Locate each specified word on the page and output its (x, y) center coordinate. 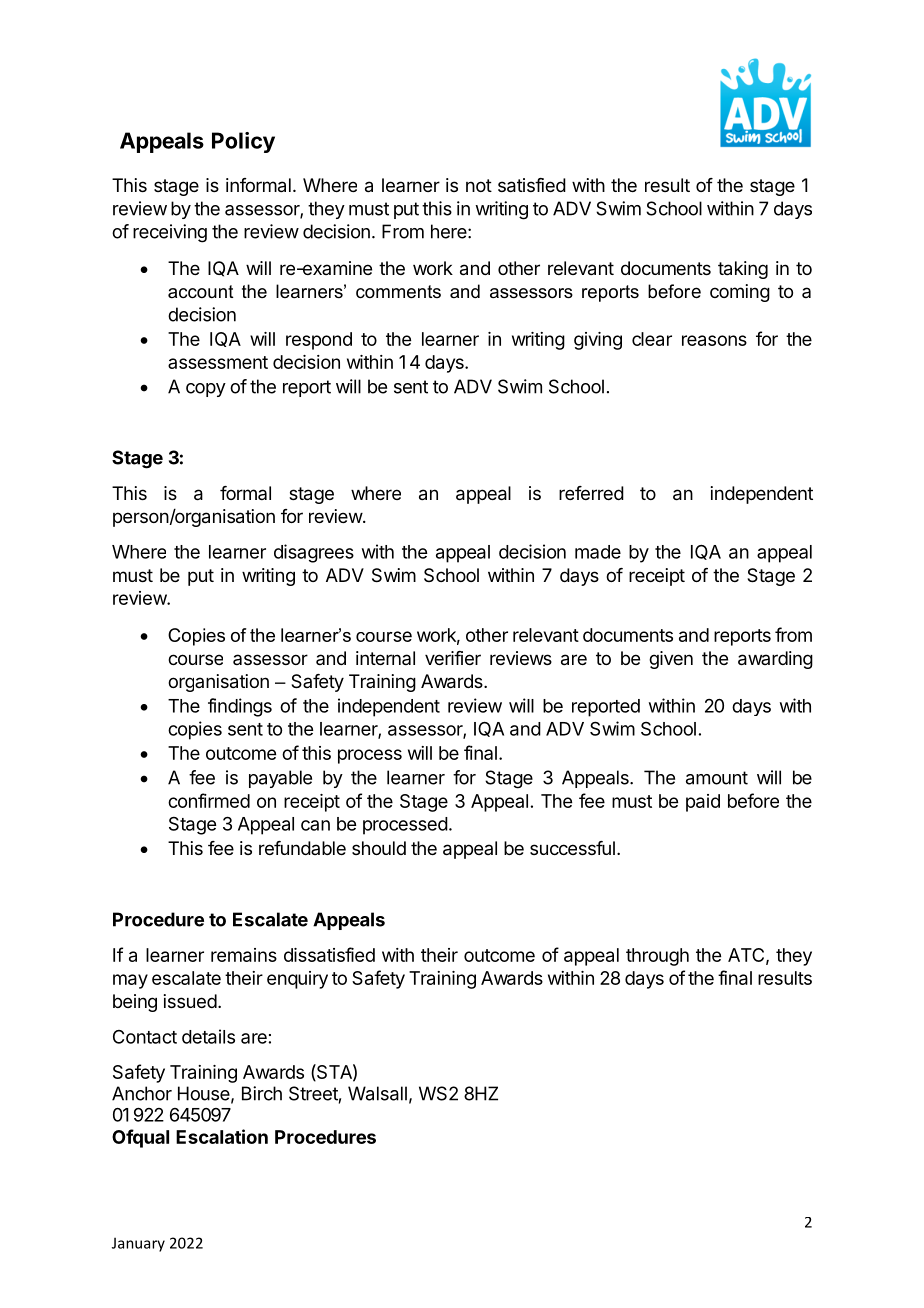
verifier (453, 658)
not (479, 185)
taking (743, 270)
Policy (243, 142)
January (138, 1244)
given (671, 660)
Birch (262, 1093)
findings (240, 707)
